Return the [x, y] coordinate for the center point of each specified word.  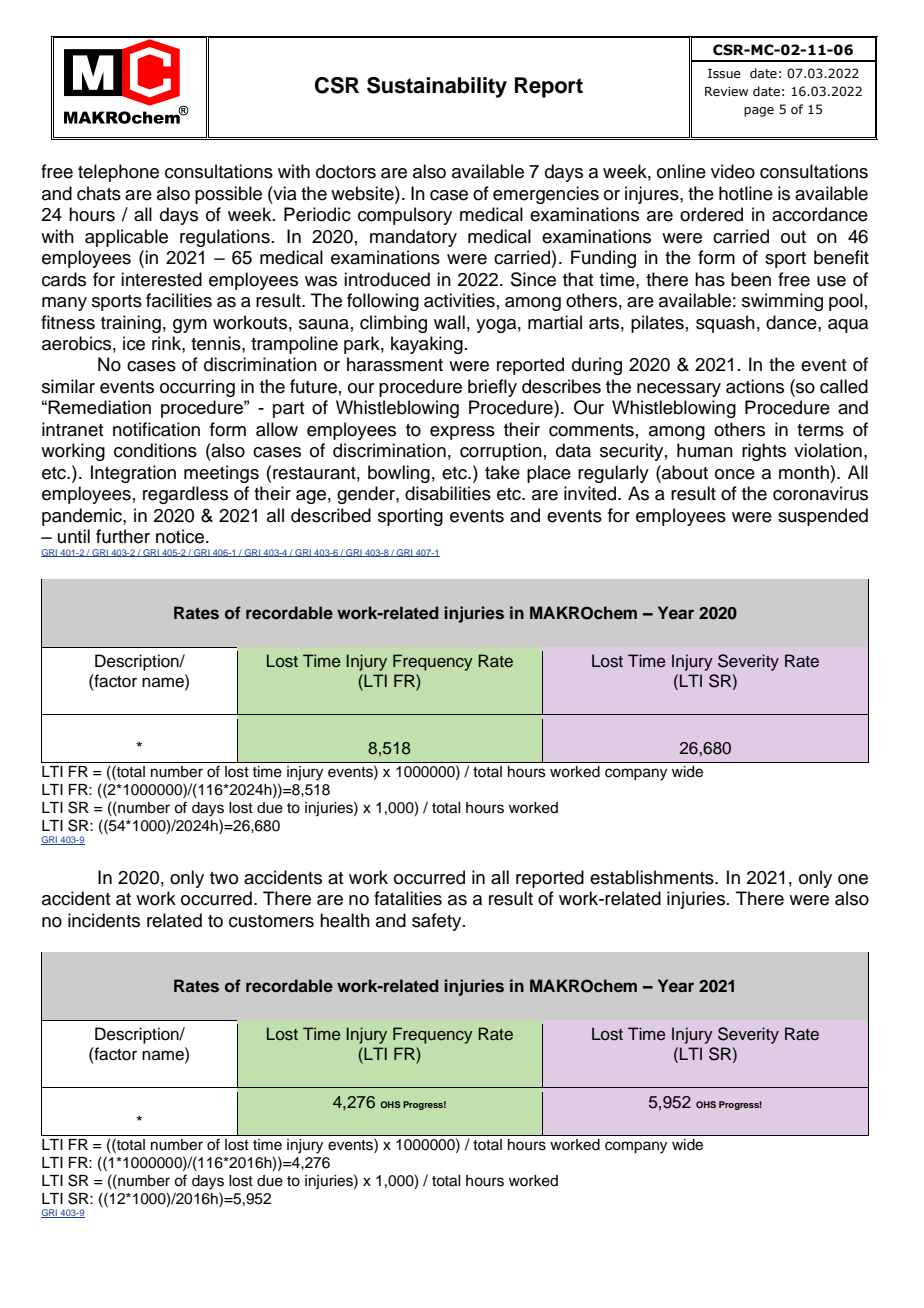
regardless [185, 495]
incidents [104, 920]
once [735, 474]
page [759, 112]
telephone [118, 173]
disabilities [448, 493]
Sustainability [437, 87]
